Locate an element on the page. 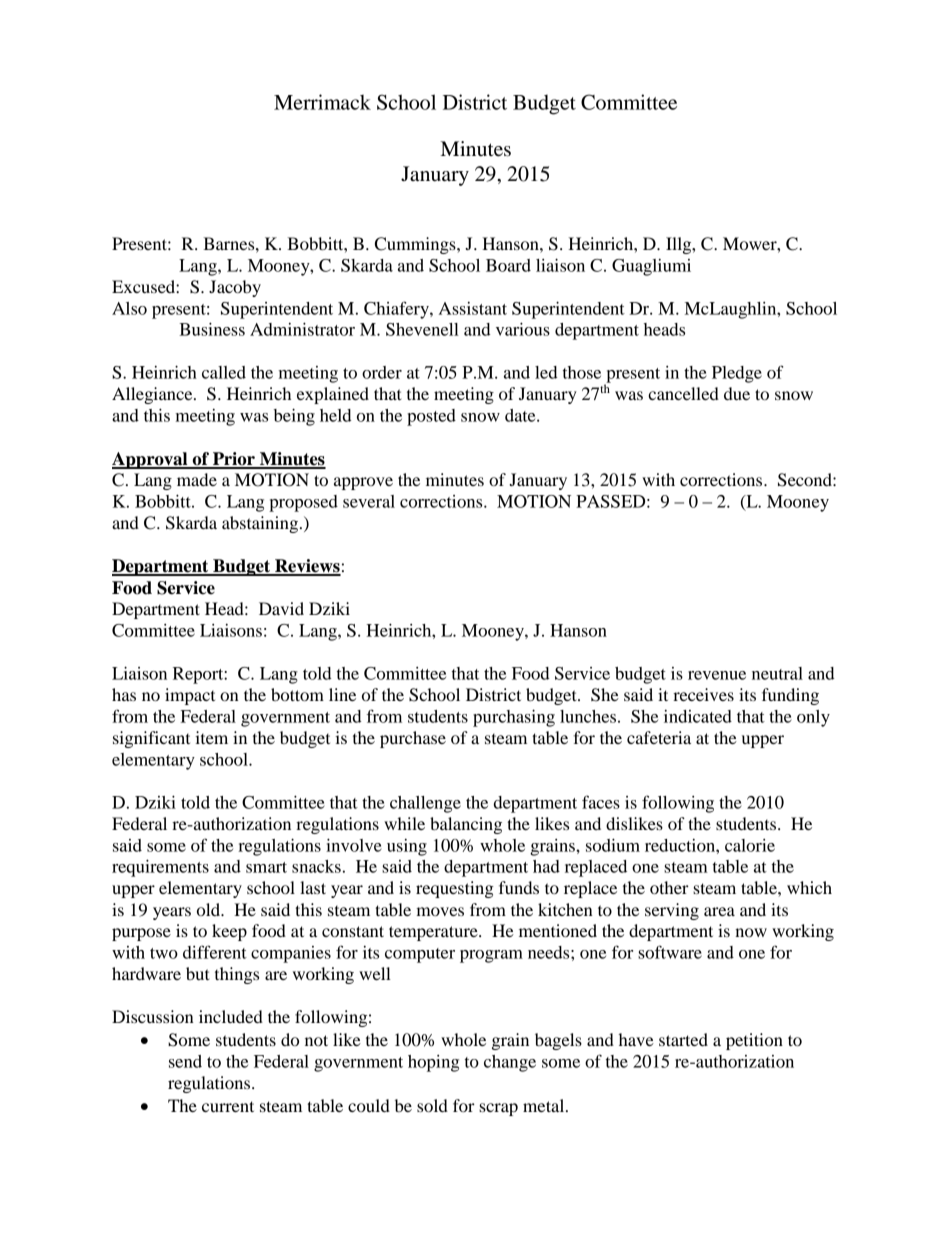 The image size is (952, 1233). moves is located at coordinates (440, 911).
